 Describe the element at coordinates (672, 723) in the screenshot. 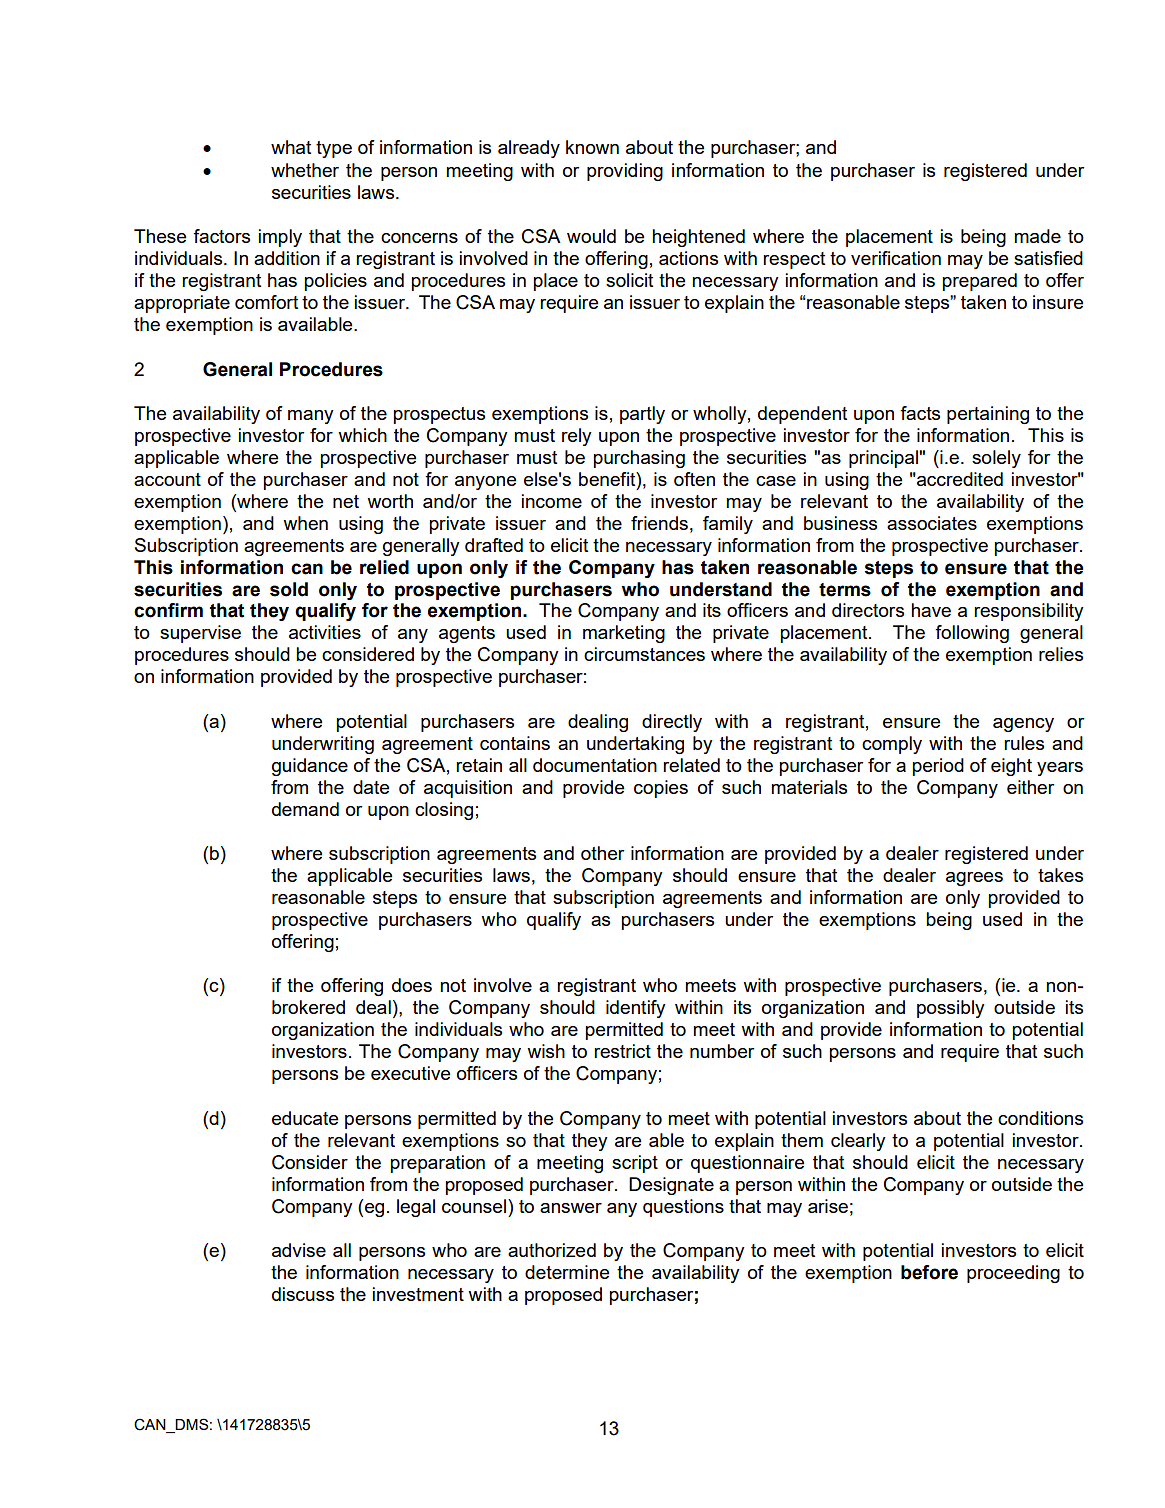

I see `directly` at that location.
